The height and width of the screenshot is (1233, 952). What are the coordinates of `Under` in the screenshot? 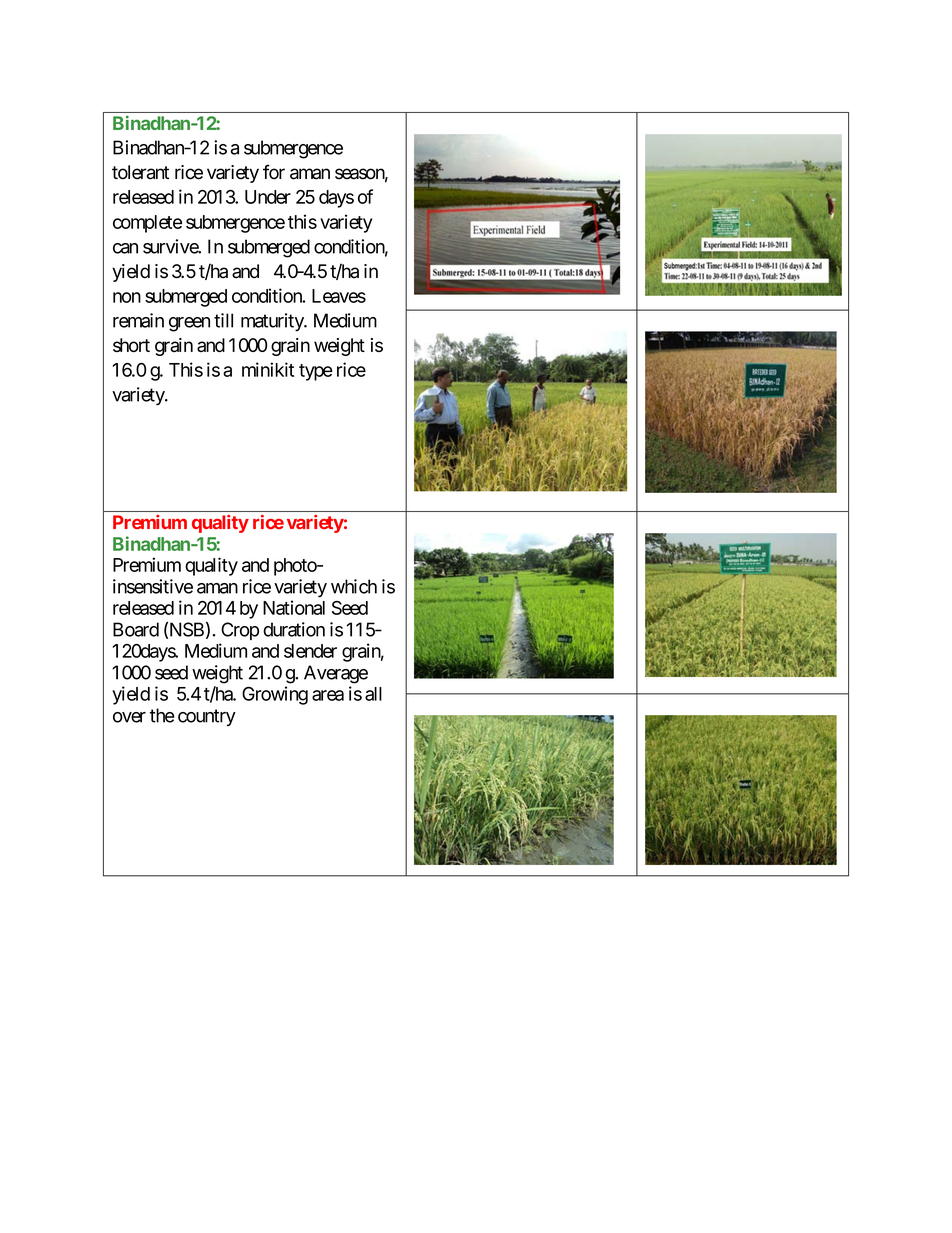 It's located at (268, 197).
